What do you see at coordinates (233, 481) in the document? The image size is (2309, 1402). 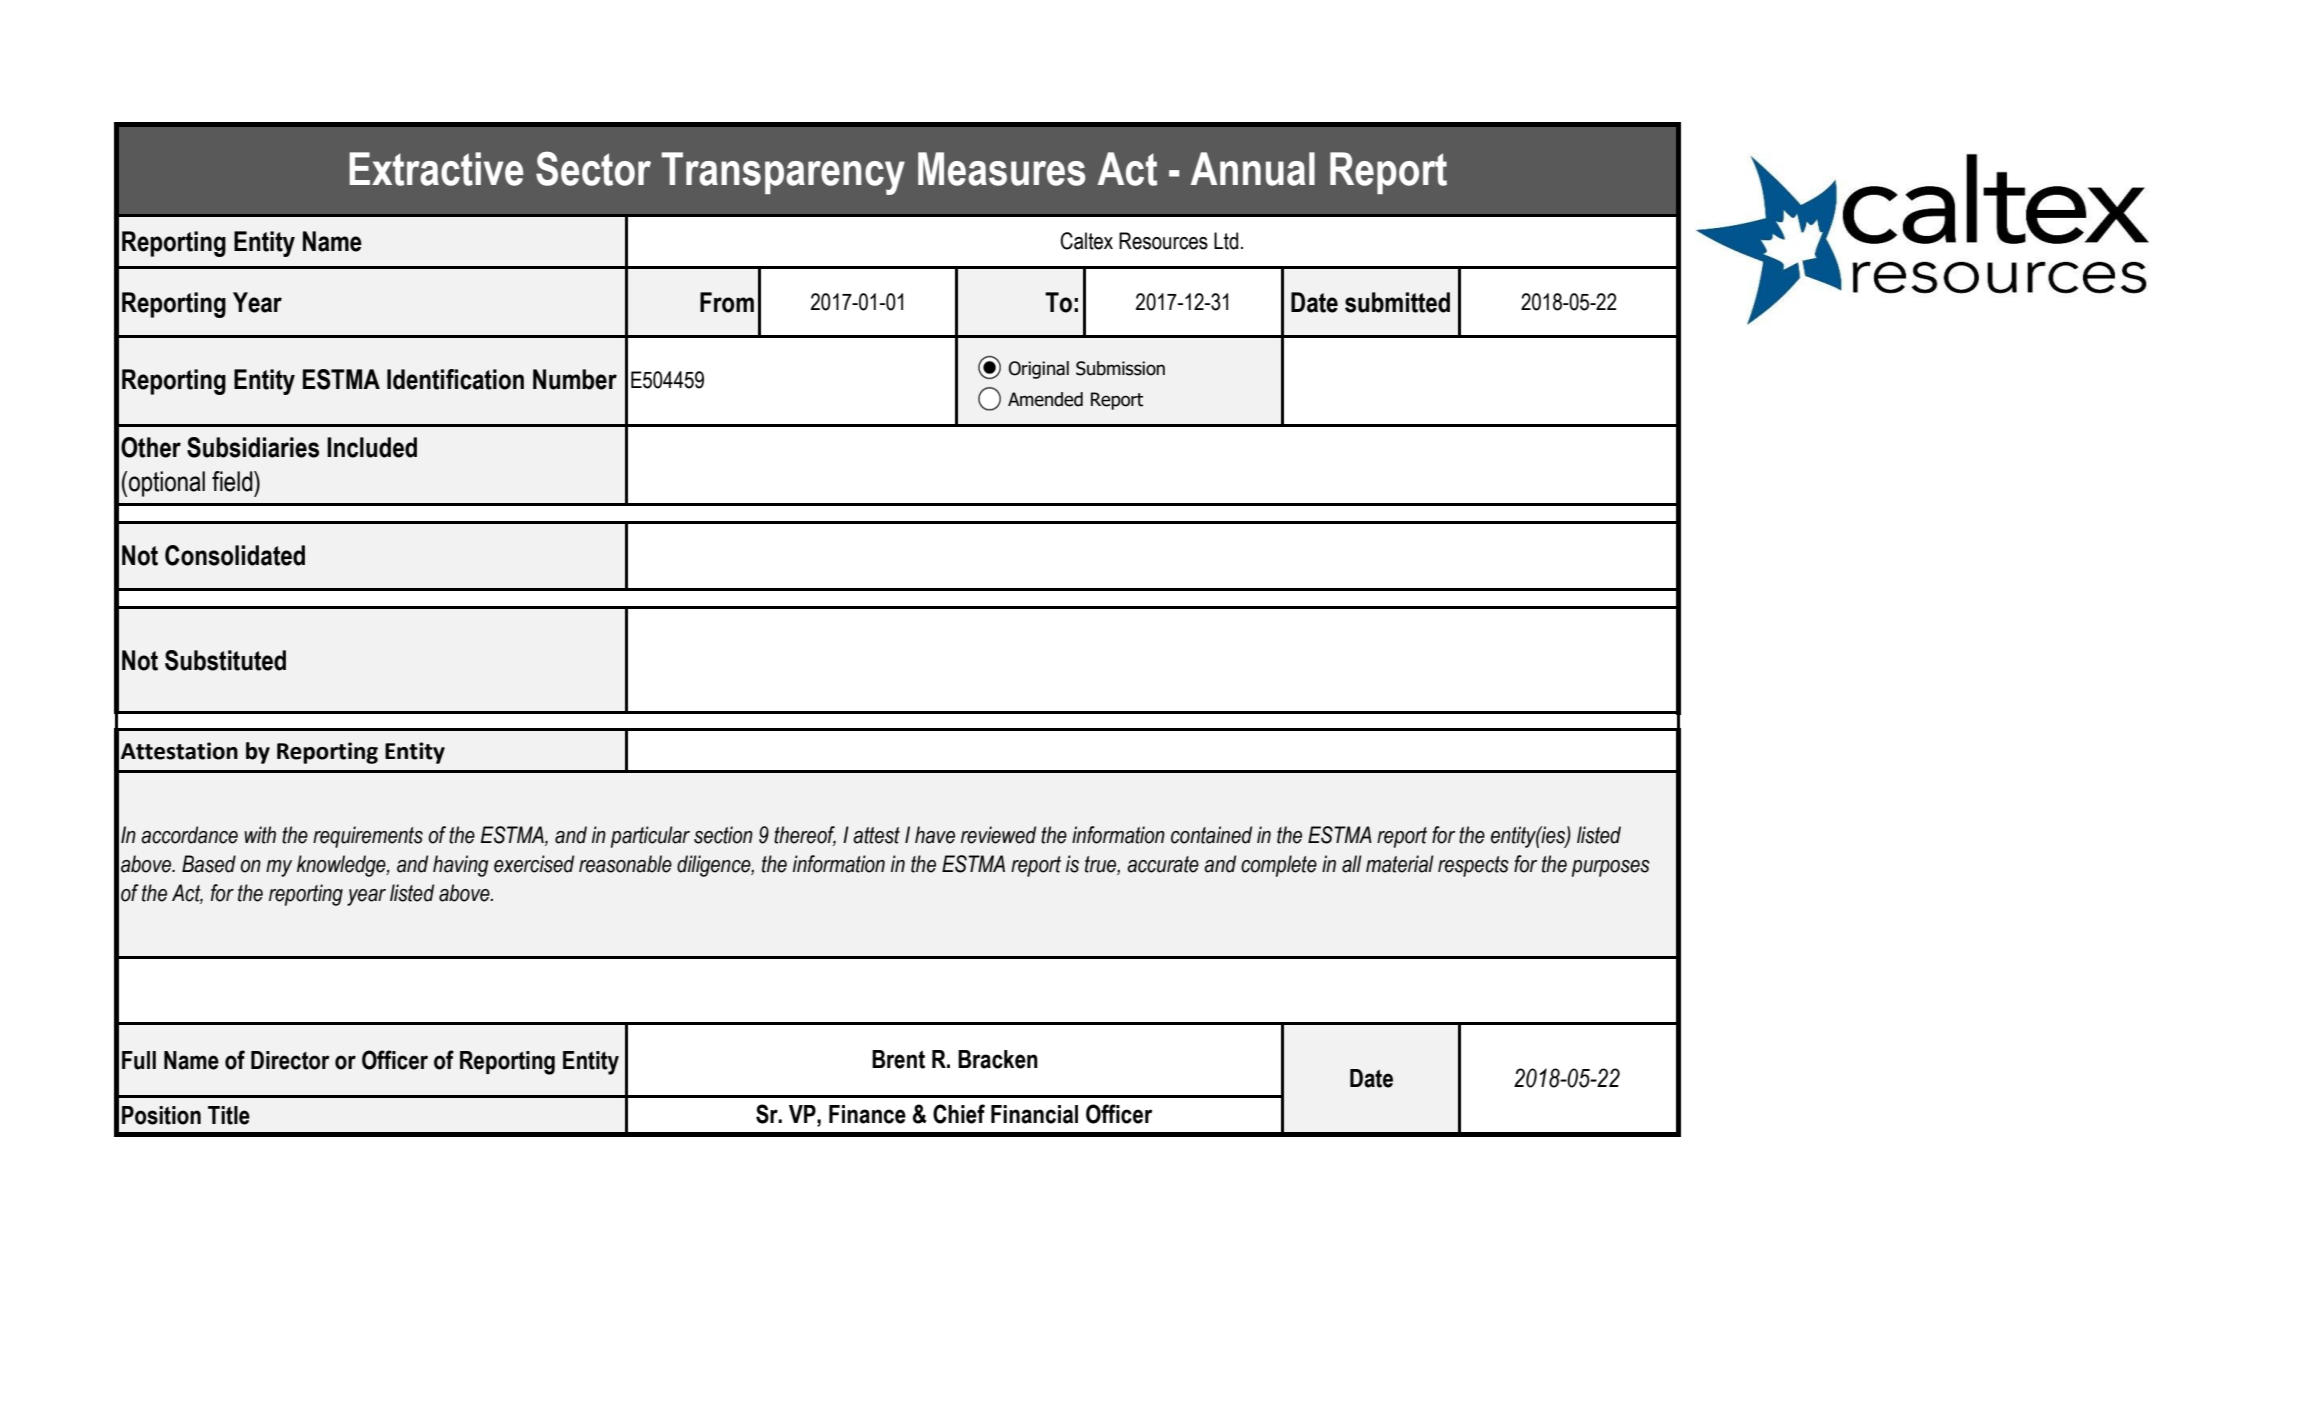 I see `field` at bounding box center [233, 481].
